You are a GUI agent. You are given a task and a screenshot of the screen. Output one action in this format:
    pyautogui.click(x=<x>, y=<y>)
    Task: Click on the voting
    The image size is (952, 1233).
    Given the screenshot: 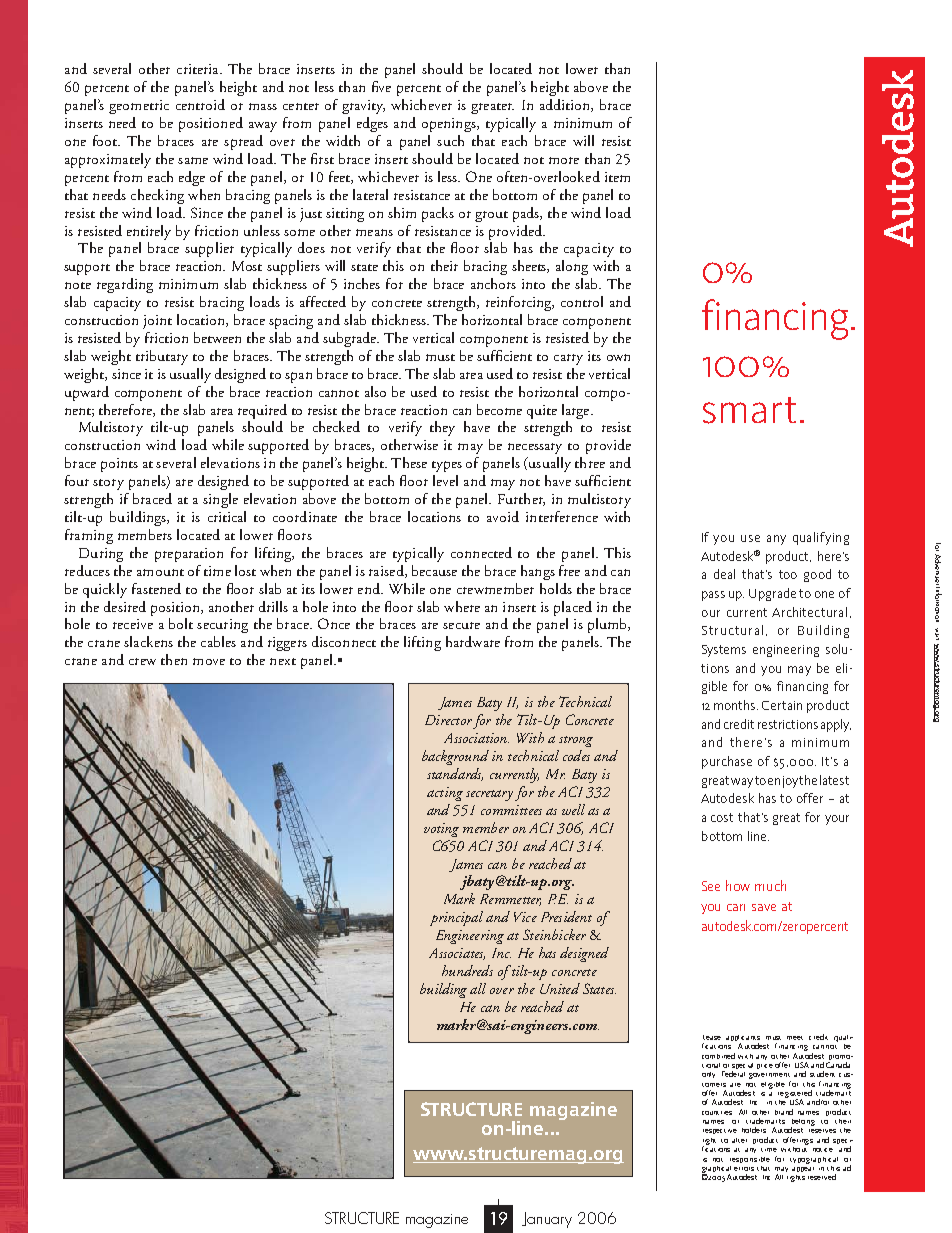 What is the action you would take?
    pyautogui.click(x=441, y=830)
